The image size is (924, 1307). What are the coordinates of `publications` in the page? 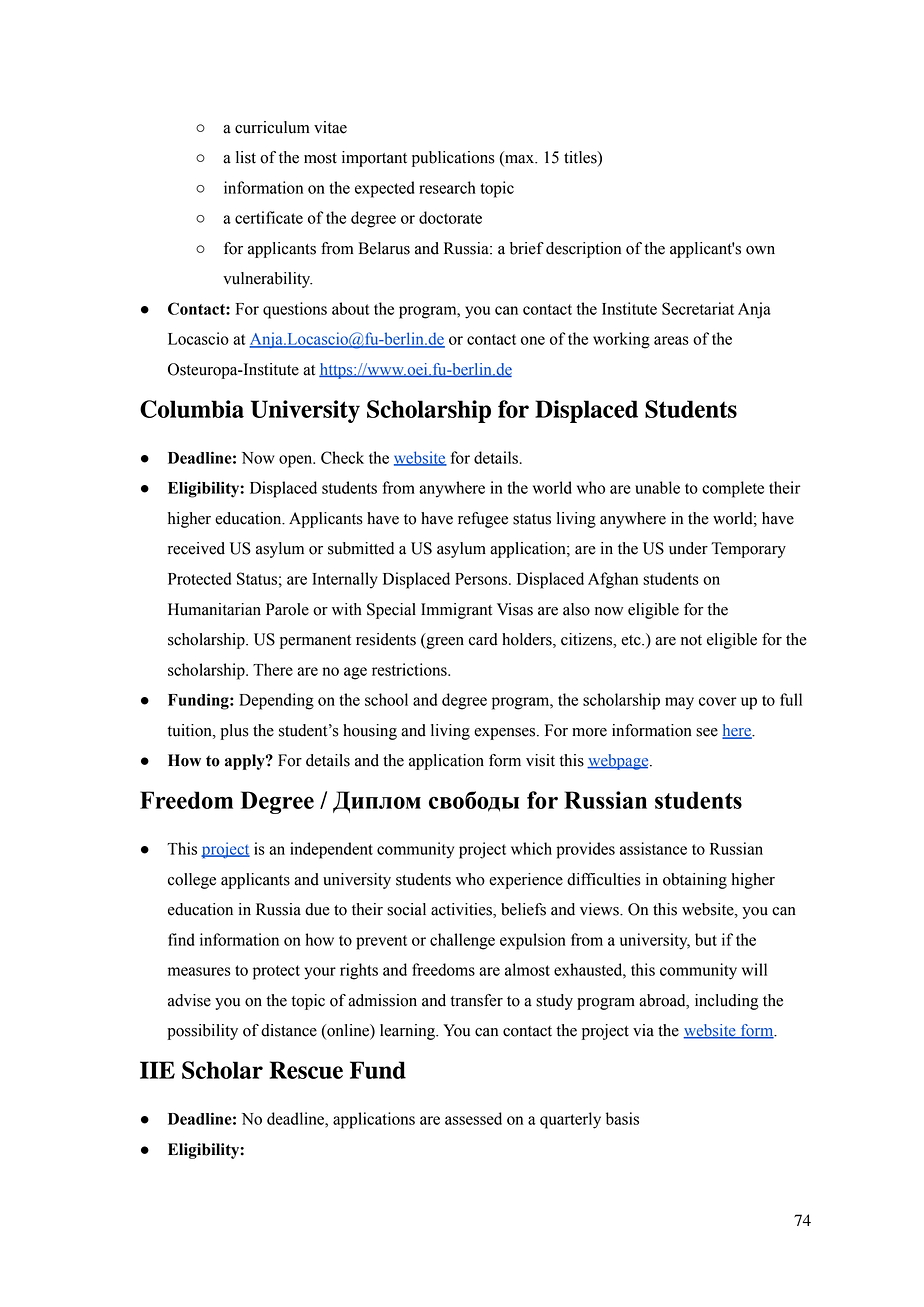 It's located at (453, 159).
